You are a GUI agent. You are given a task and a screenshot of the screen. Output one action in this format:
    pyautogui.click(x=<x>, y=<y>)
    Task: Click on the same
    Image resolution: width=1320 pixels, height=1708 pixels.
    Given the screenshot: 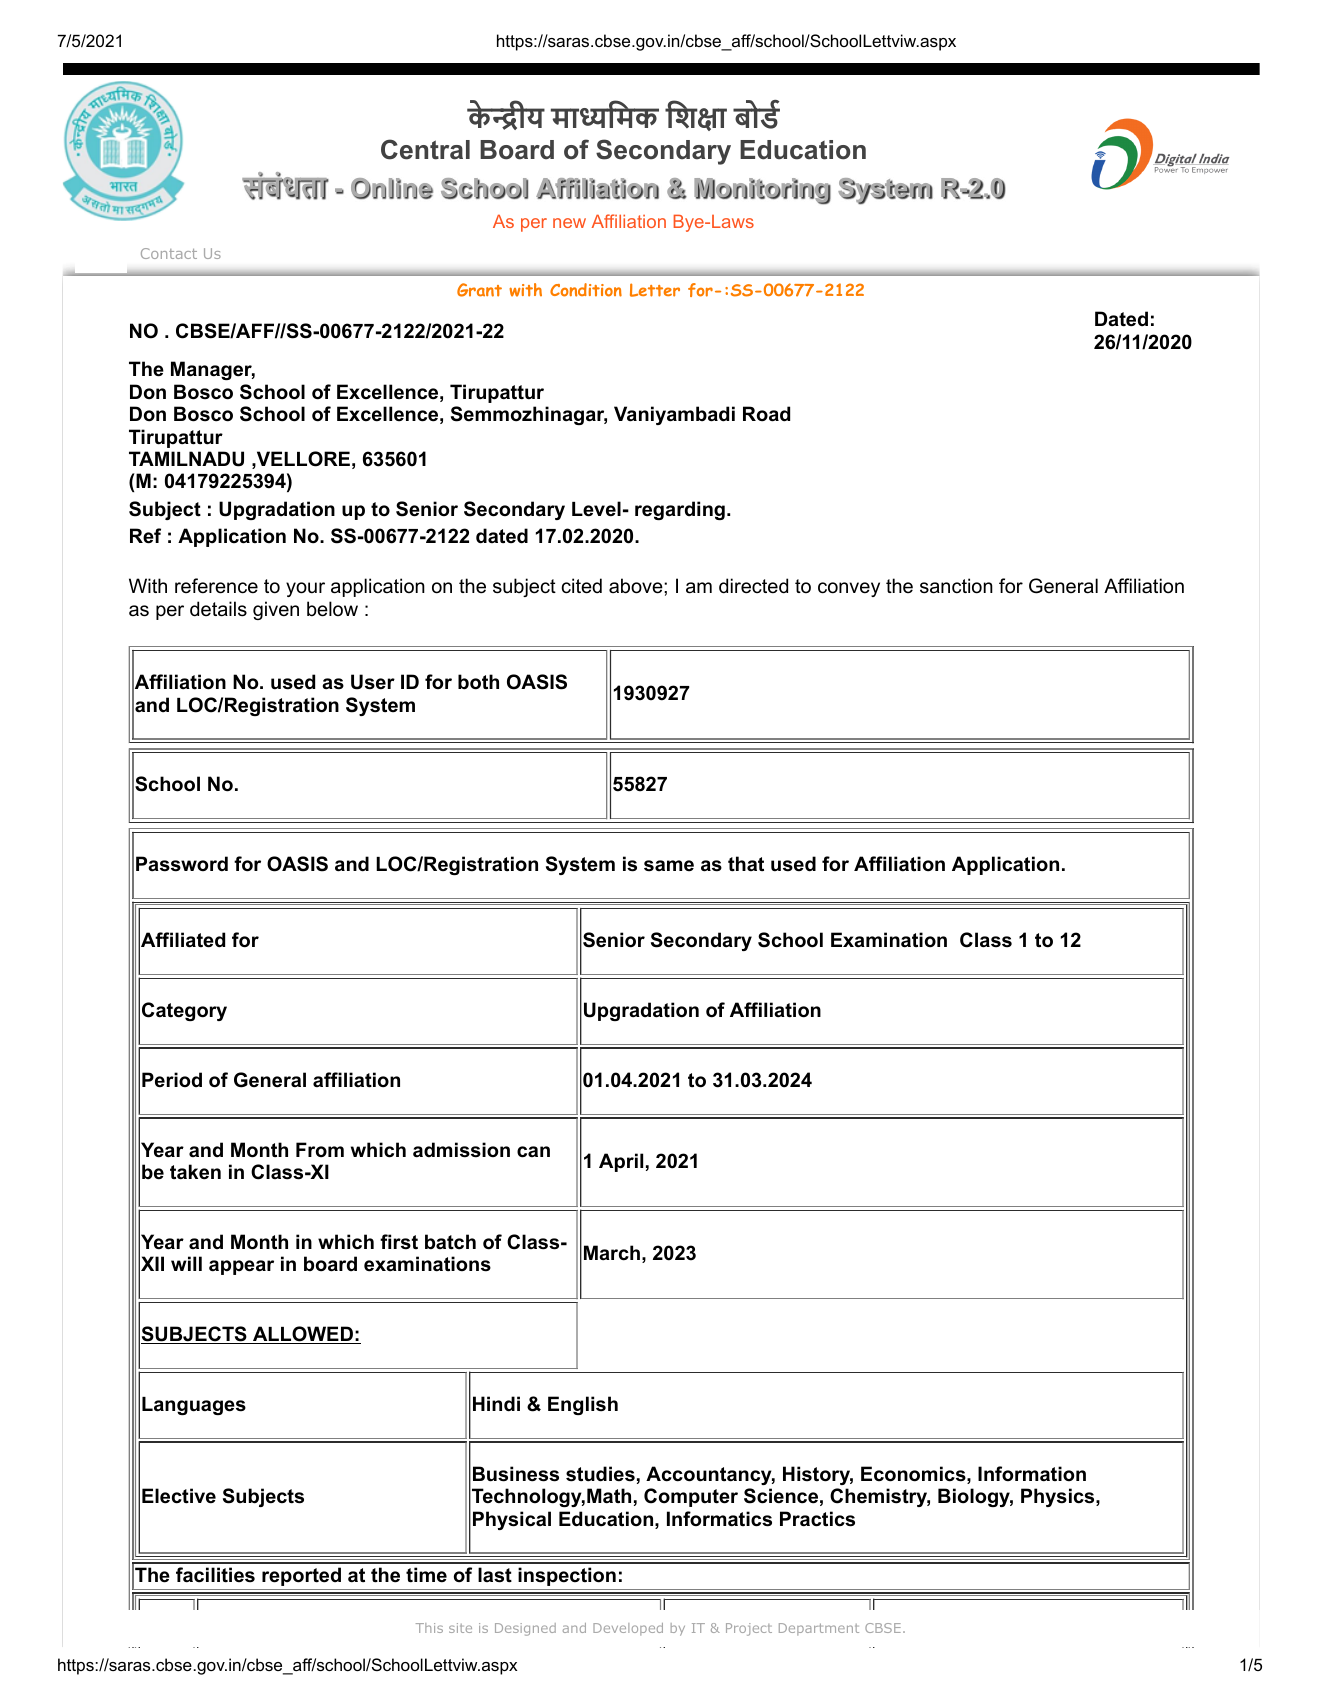 What is the action you would take?
    pyautogui.click(x=669, y=866)
